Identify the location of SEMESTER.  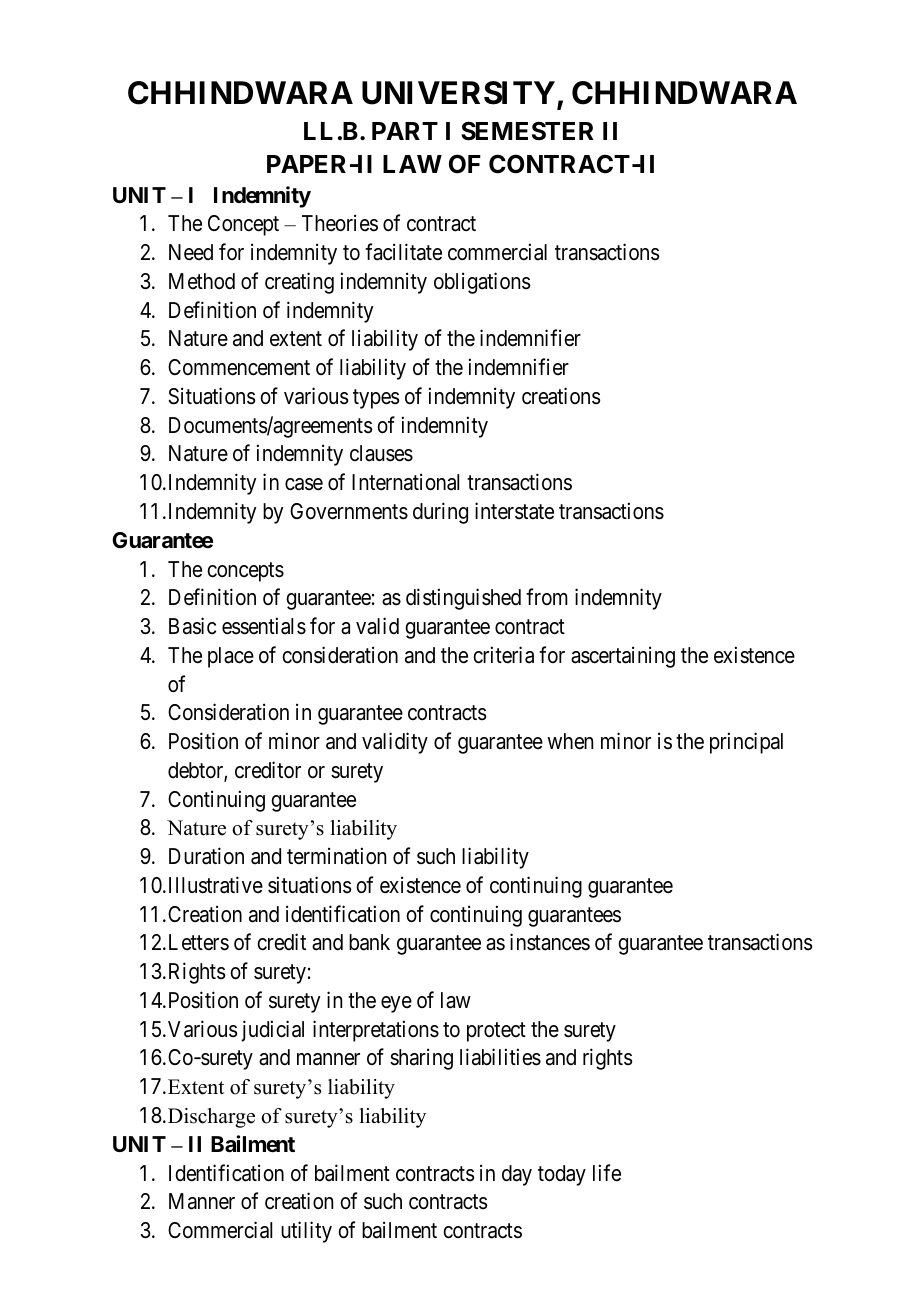
(527, 131).
